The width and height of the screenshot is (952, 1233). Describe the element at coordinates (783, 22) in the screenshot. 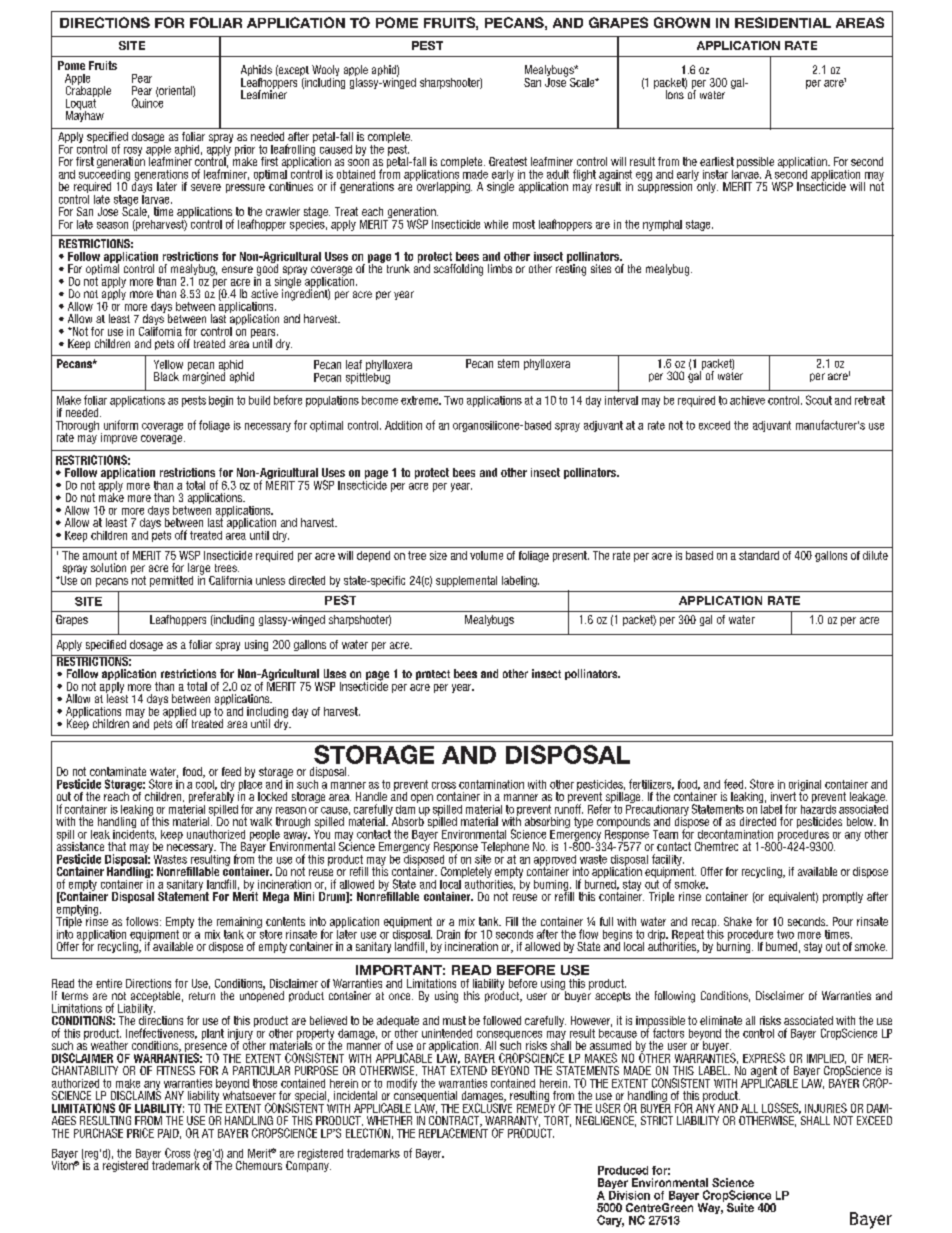

I see `RESIDENTIAL` at that location.
